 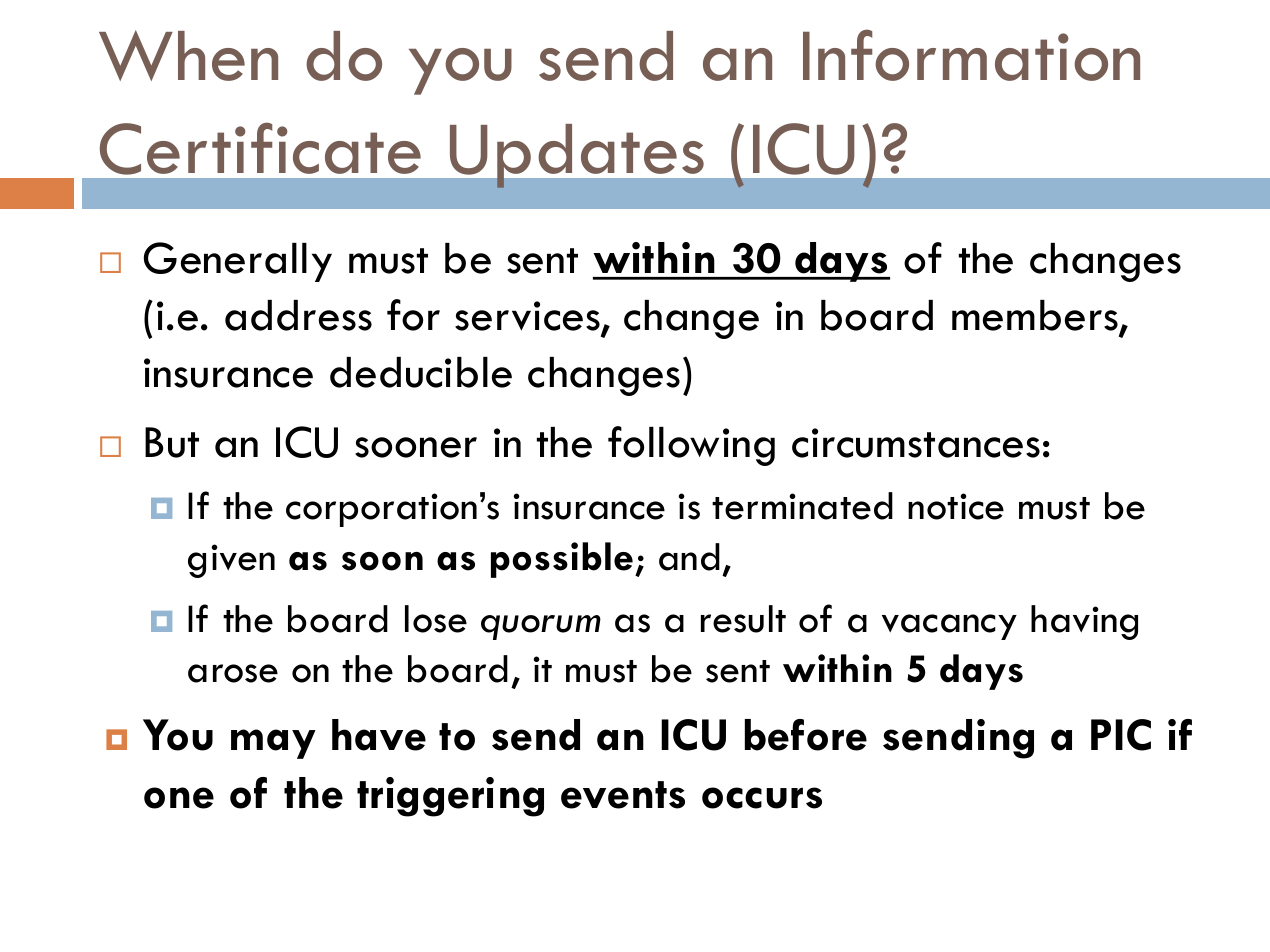 I want to click on Updates, so click(x=577, y=156).
